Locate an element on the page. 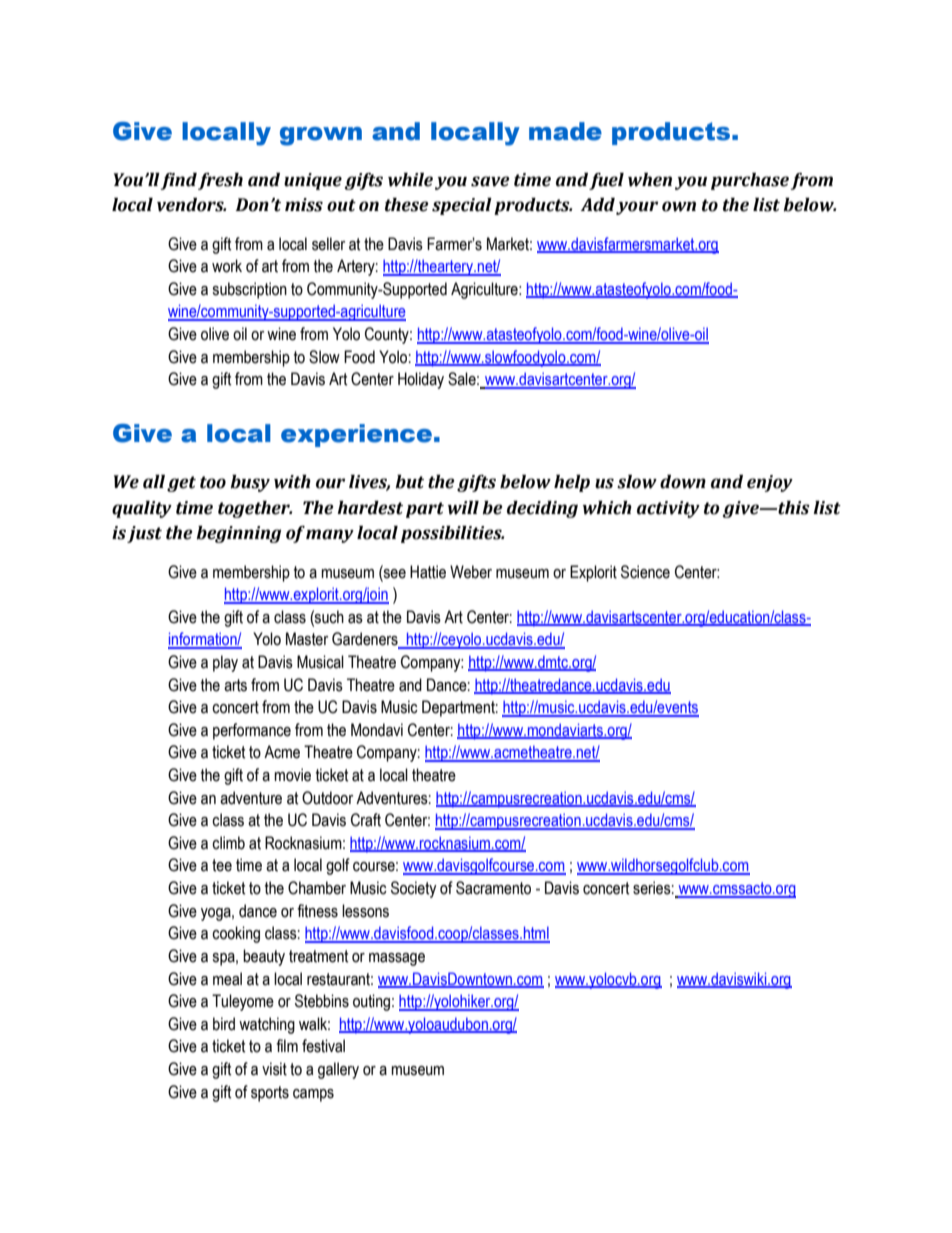  Weber is located at coordinates (471, 572).
